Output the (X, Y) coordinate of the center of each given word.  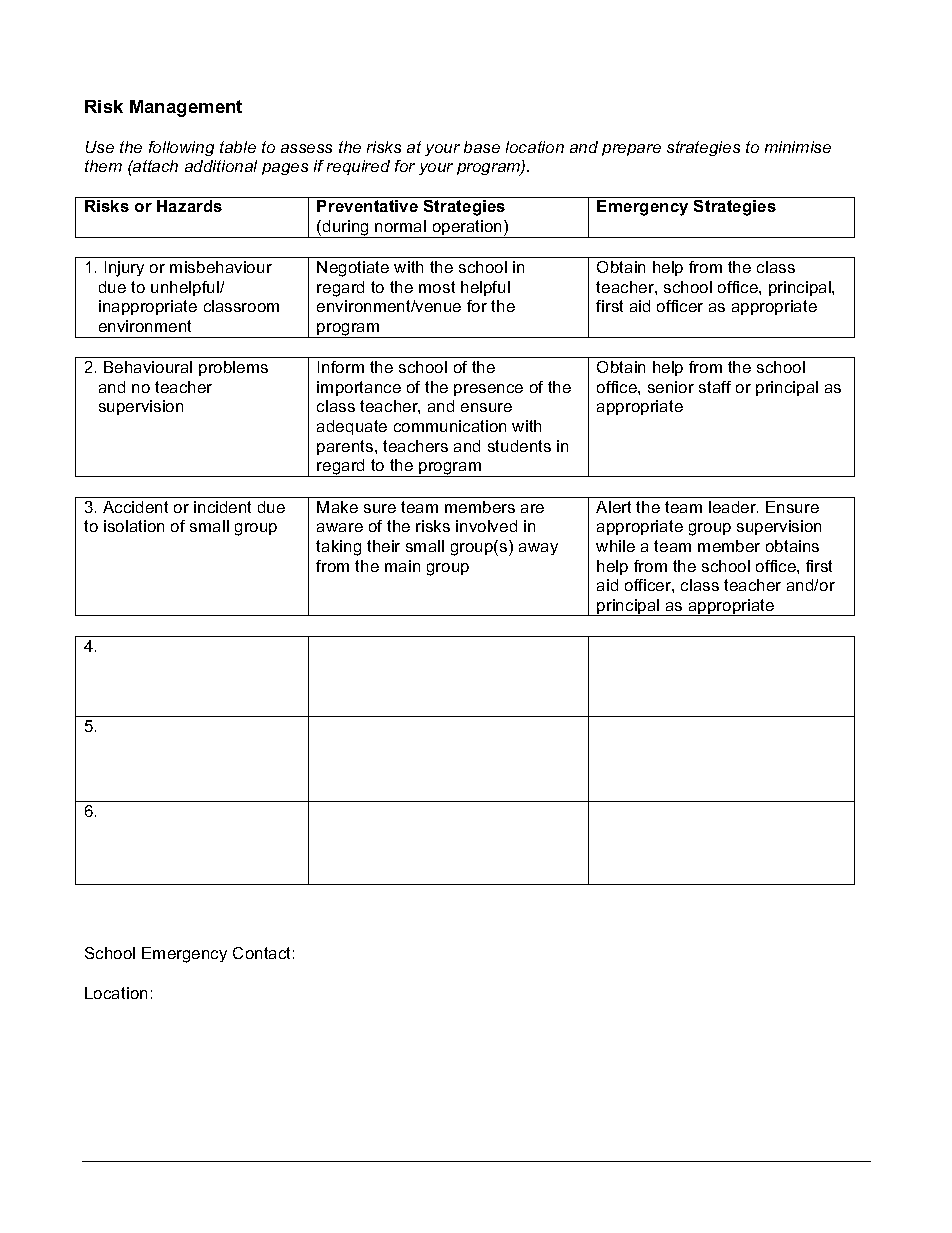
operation (467, 229)
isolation (134, 526)
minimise (798, 147)
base (482, 147)
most (437, 287)
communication (450, 426)
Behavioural (148, 367)
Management (186, 108)
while (615, 546)
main (402, 566)
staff (715, 387)
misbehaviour (221, 267)
